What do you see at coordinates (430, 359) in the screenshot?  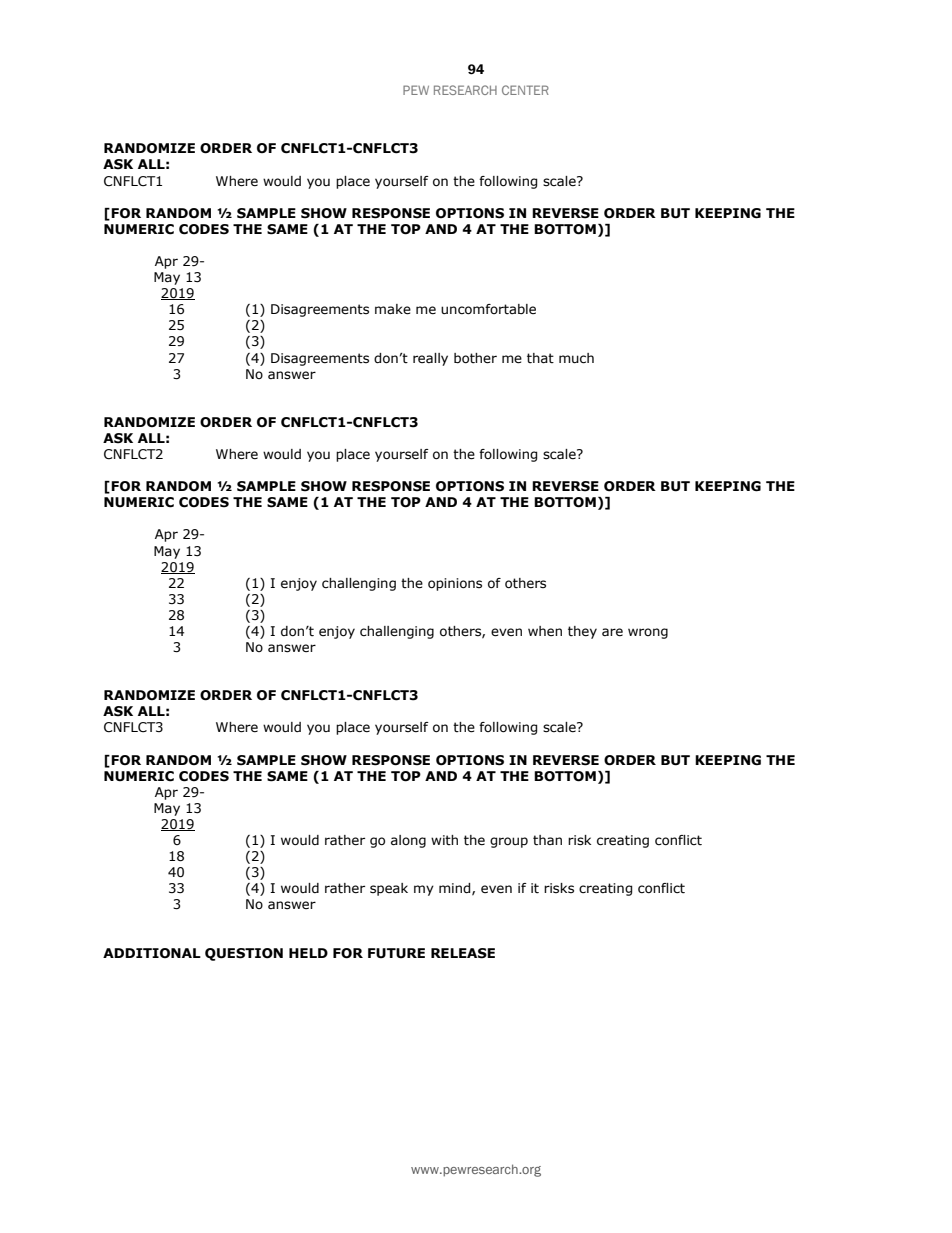 I see `really` at bounding box center [430, 359].
